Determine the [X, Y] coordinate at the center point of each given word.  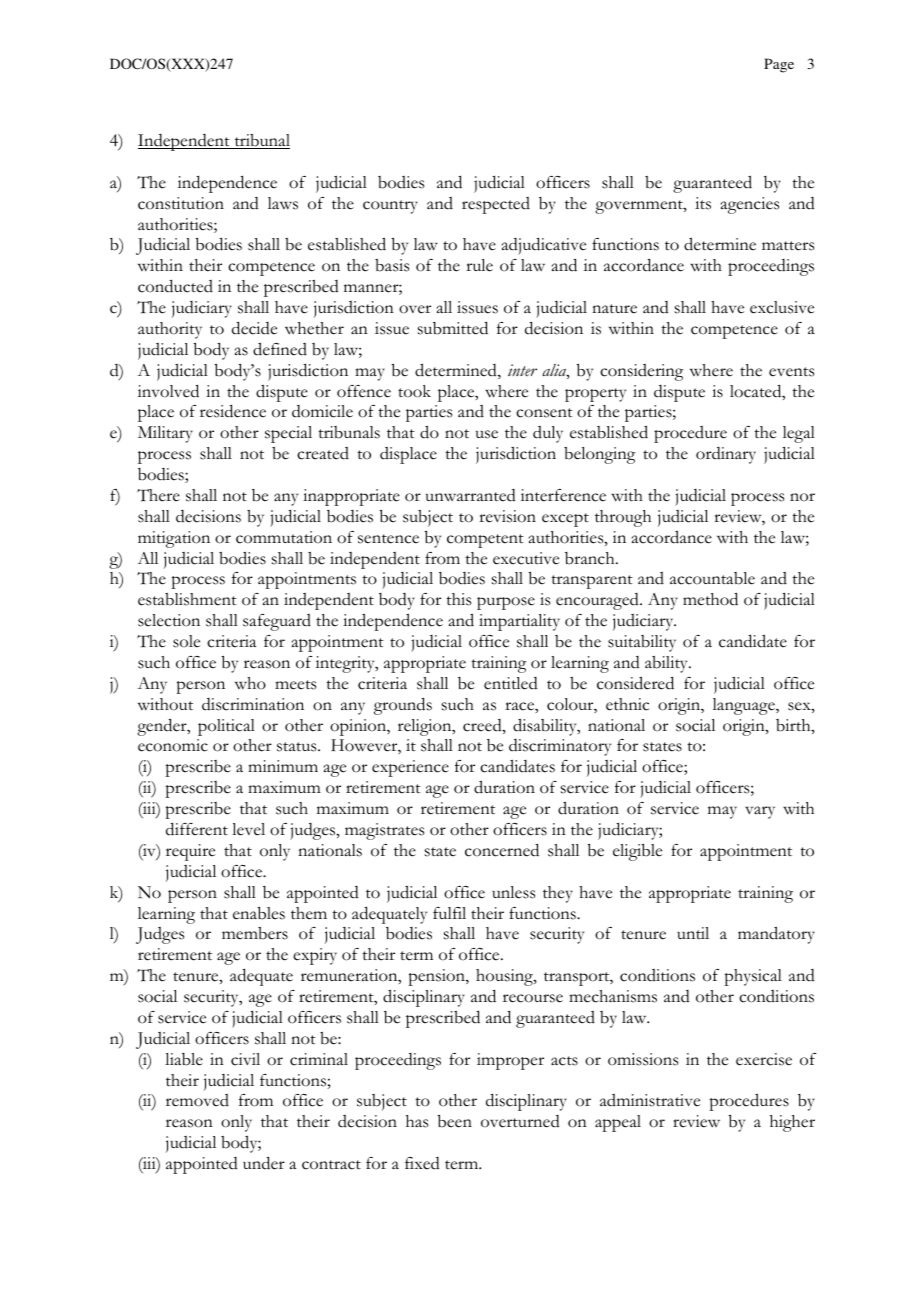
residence [233, 411]
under [264, 1163]
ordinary [726, 455]
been [455, 1121]
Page [779, 65]
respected [496, 205]
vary [760, 812]
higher [792, 1123]
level [248, 829]
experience [410, 768]
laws [283, 203]
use [487, 434]
